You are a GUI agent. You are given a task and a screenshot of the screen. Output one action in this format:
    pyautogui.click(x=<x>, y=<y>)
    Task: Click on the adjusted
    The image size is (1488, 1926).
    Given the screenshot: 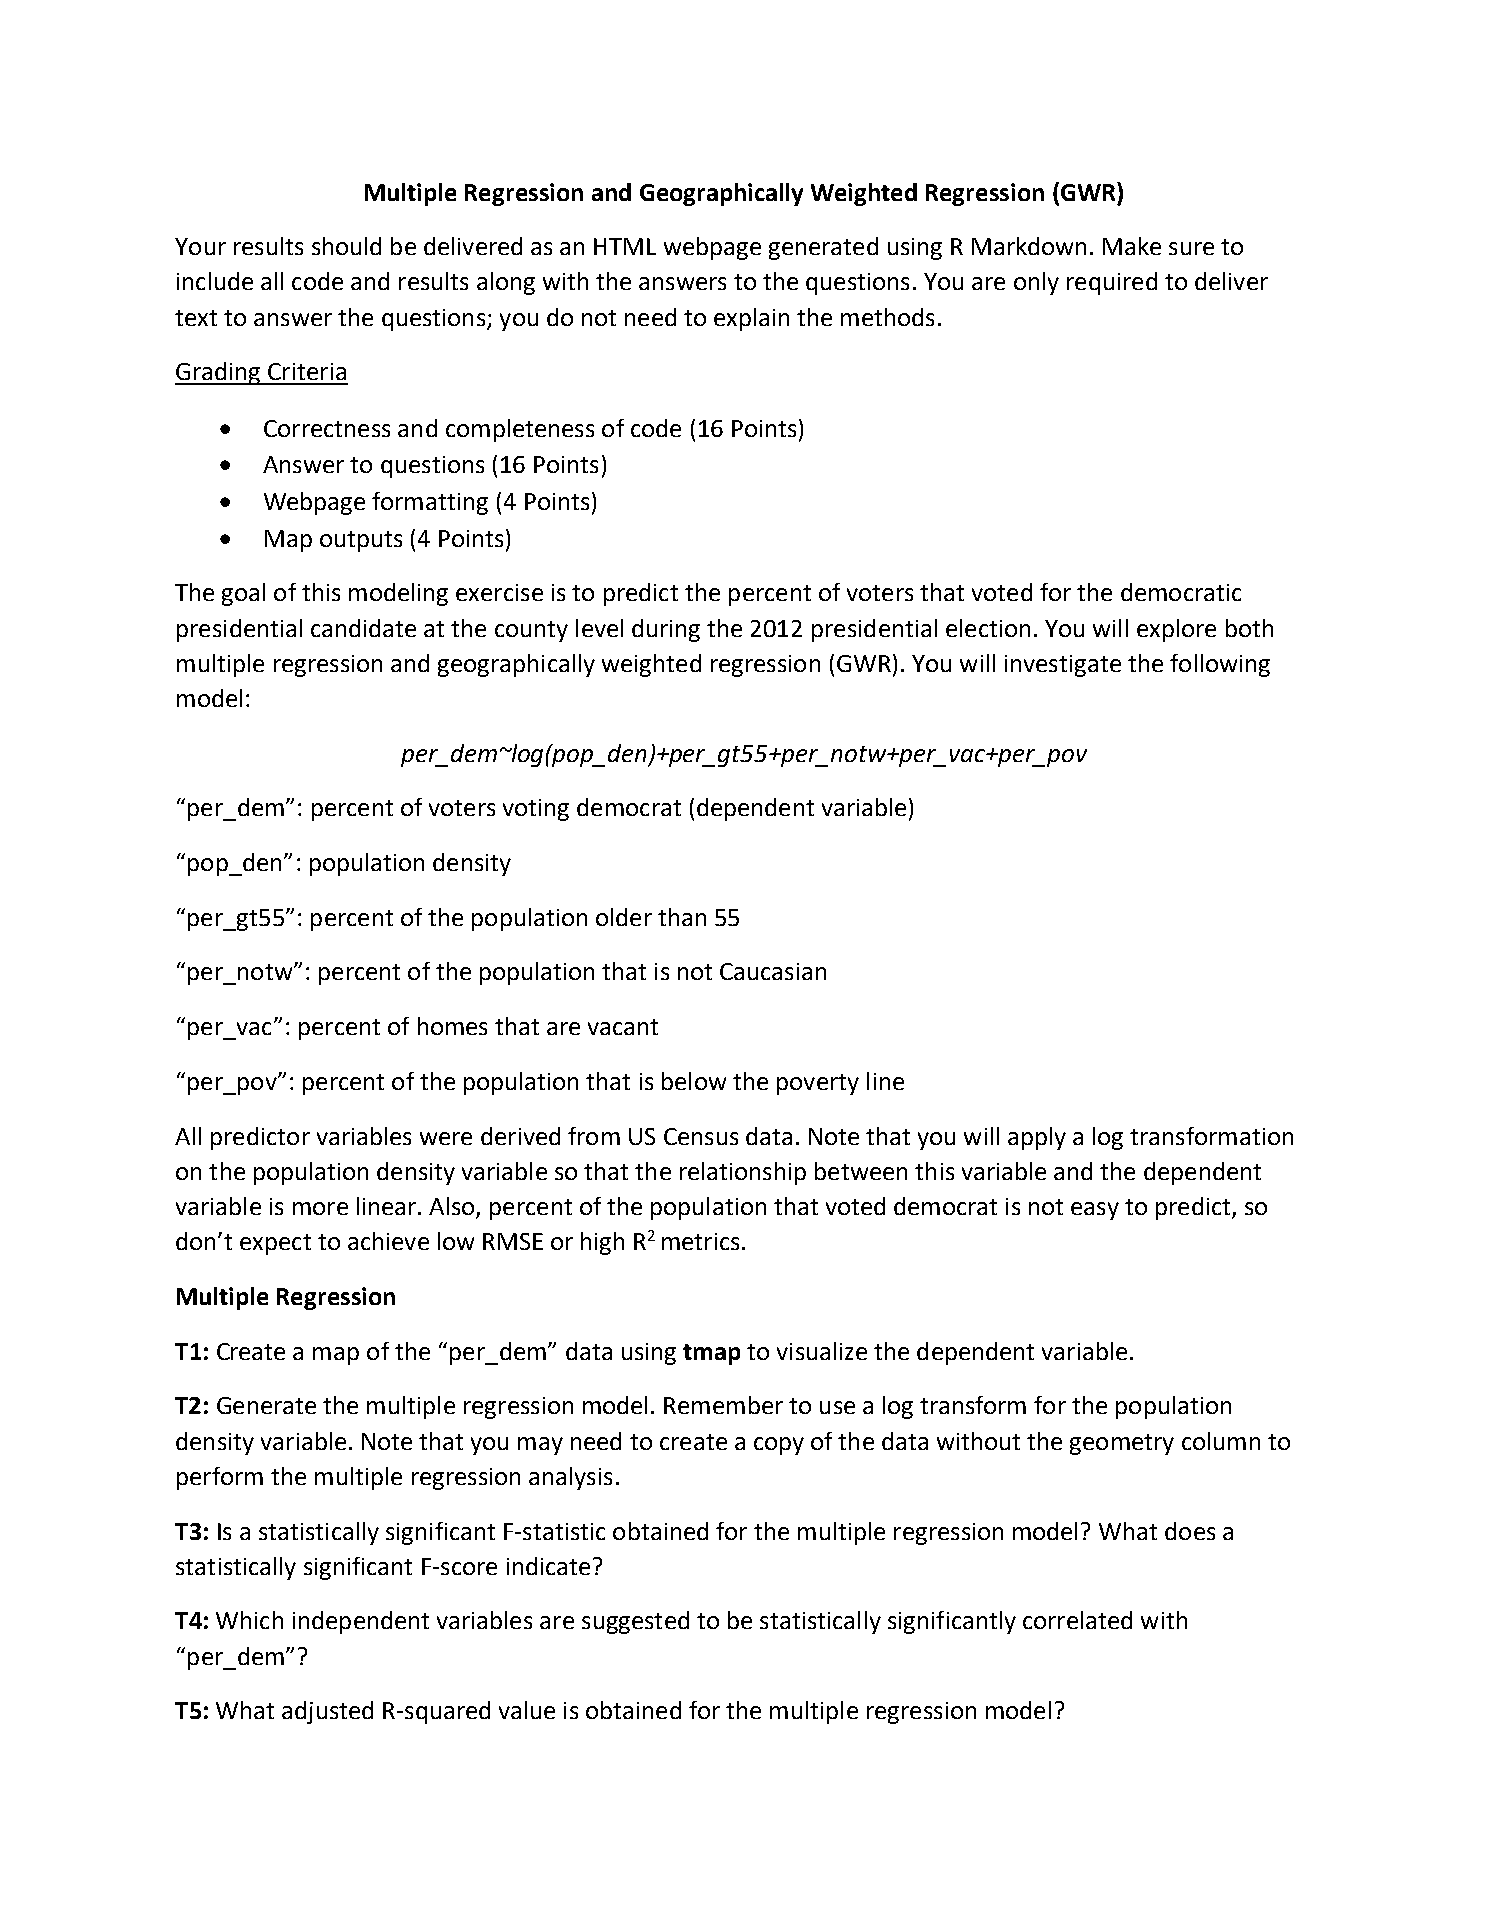 What is the action you would take?
    pyautogui.click(x=327, y=1712)
